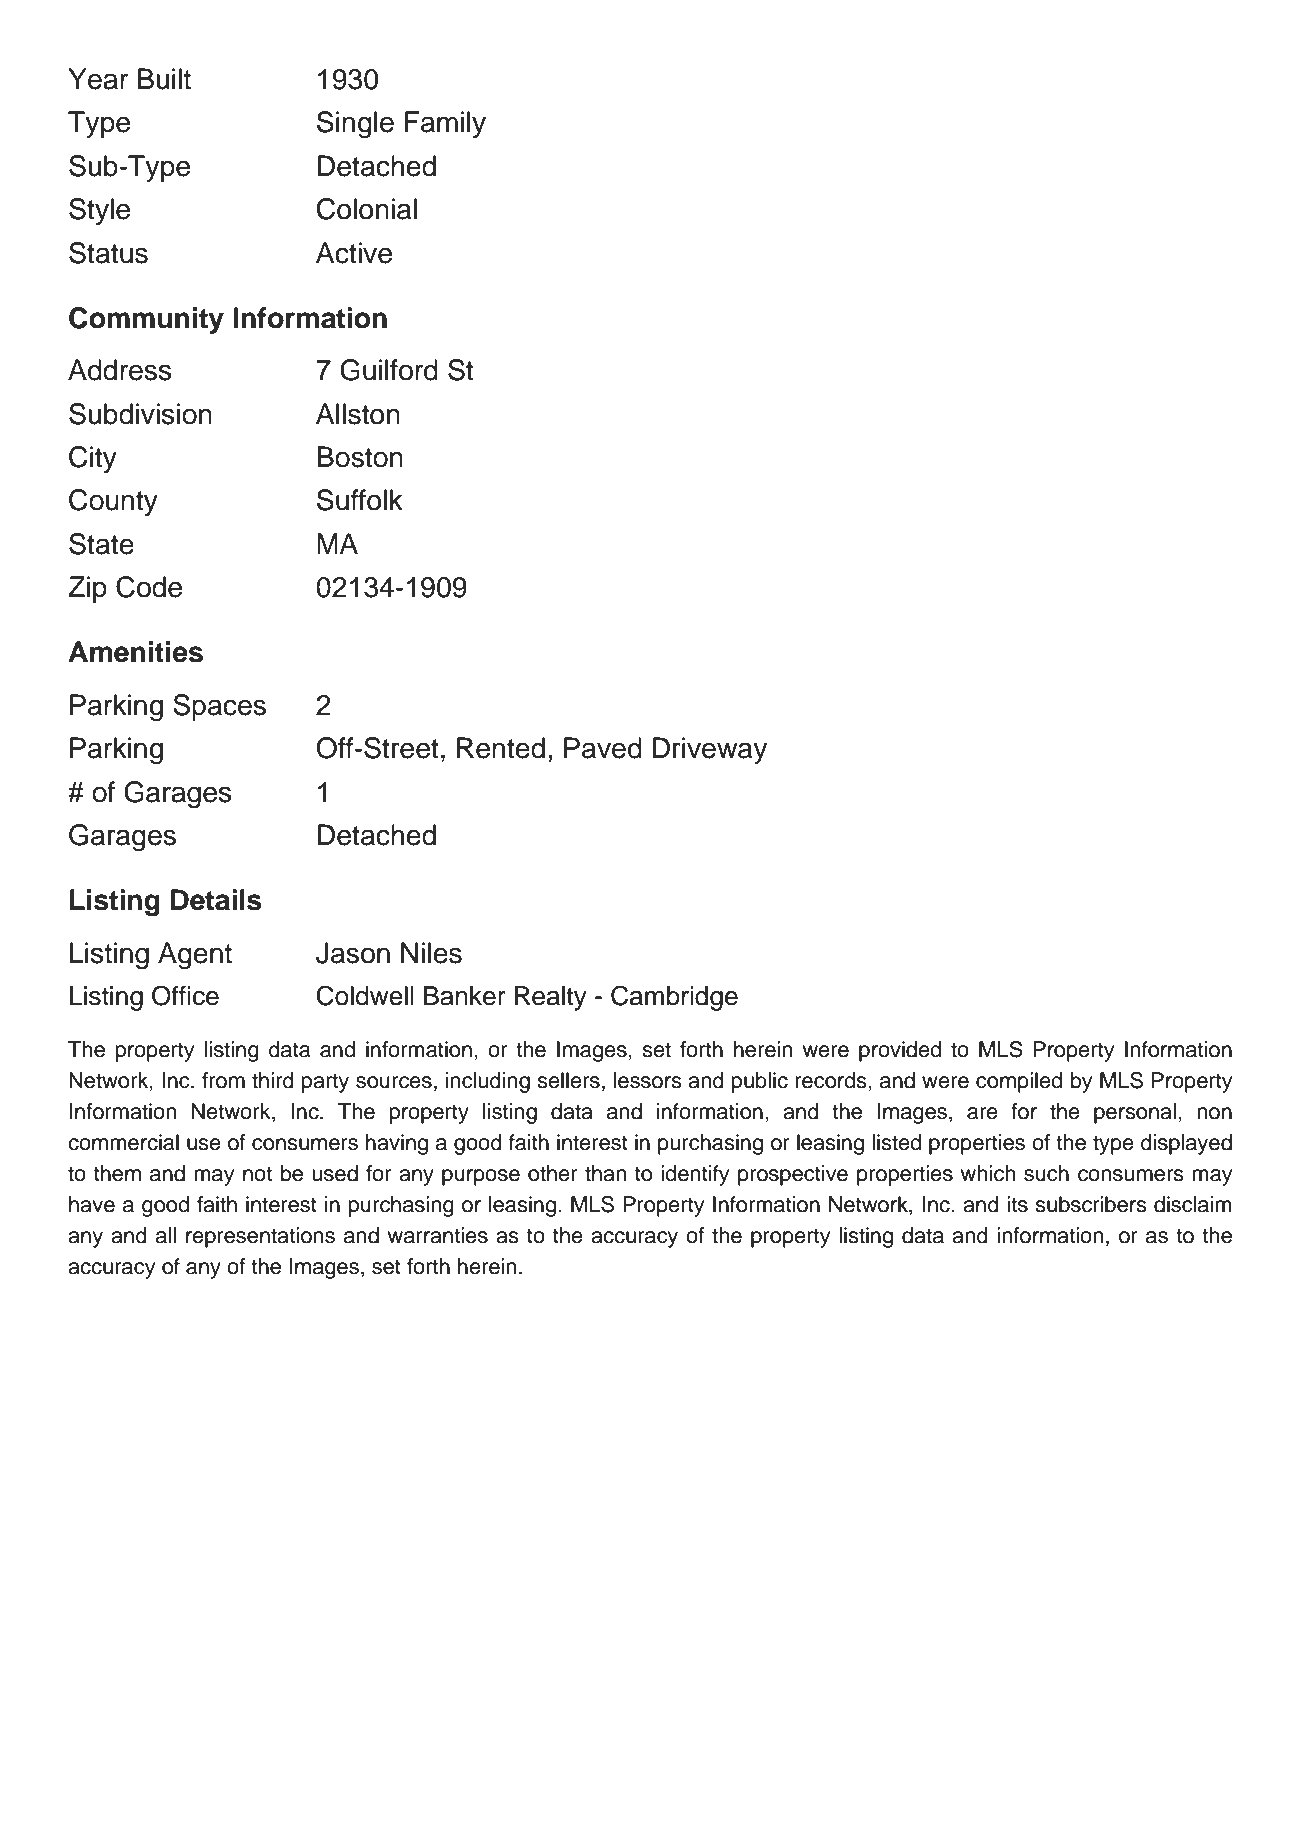 This screenshot has height=1840, width=1301. I want to click on not, so click(257, 1174).
